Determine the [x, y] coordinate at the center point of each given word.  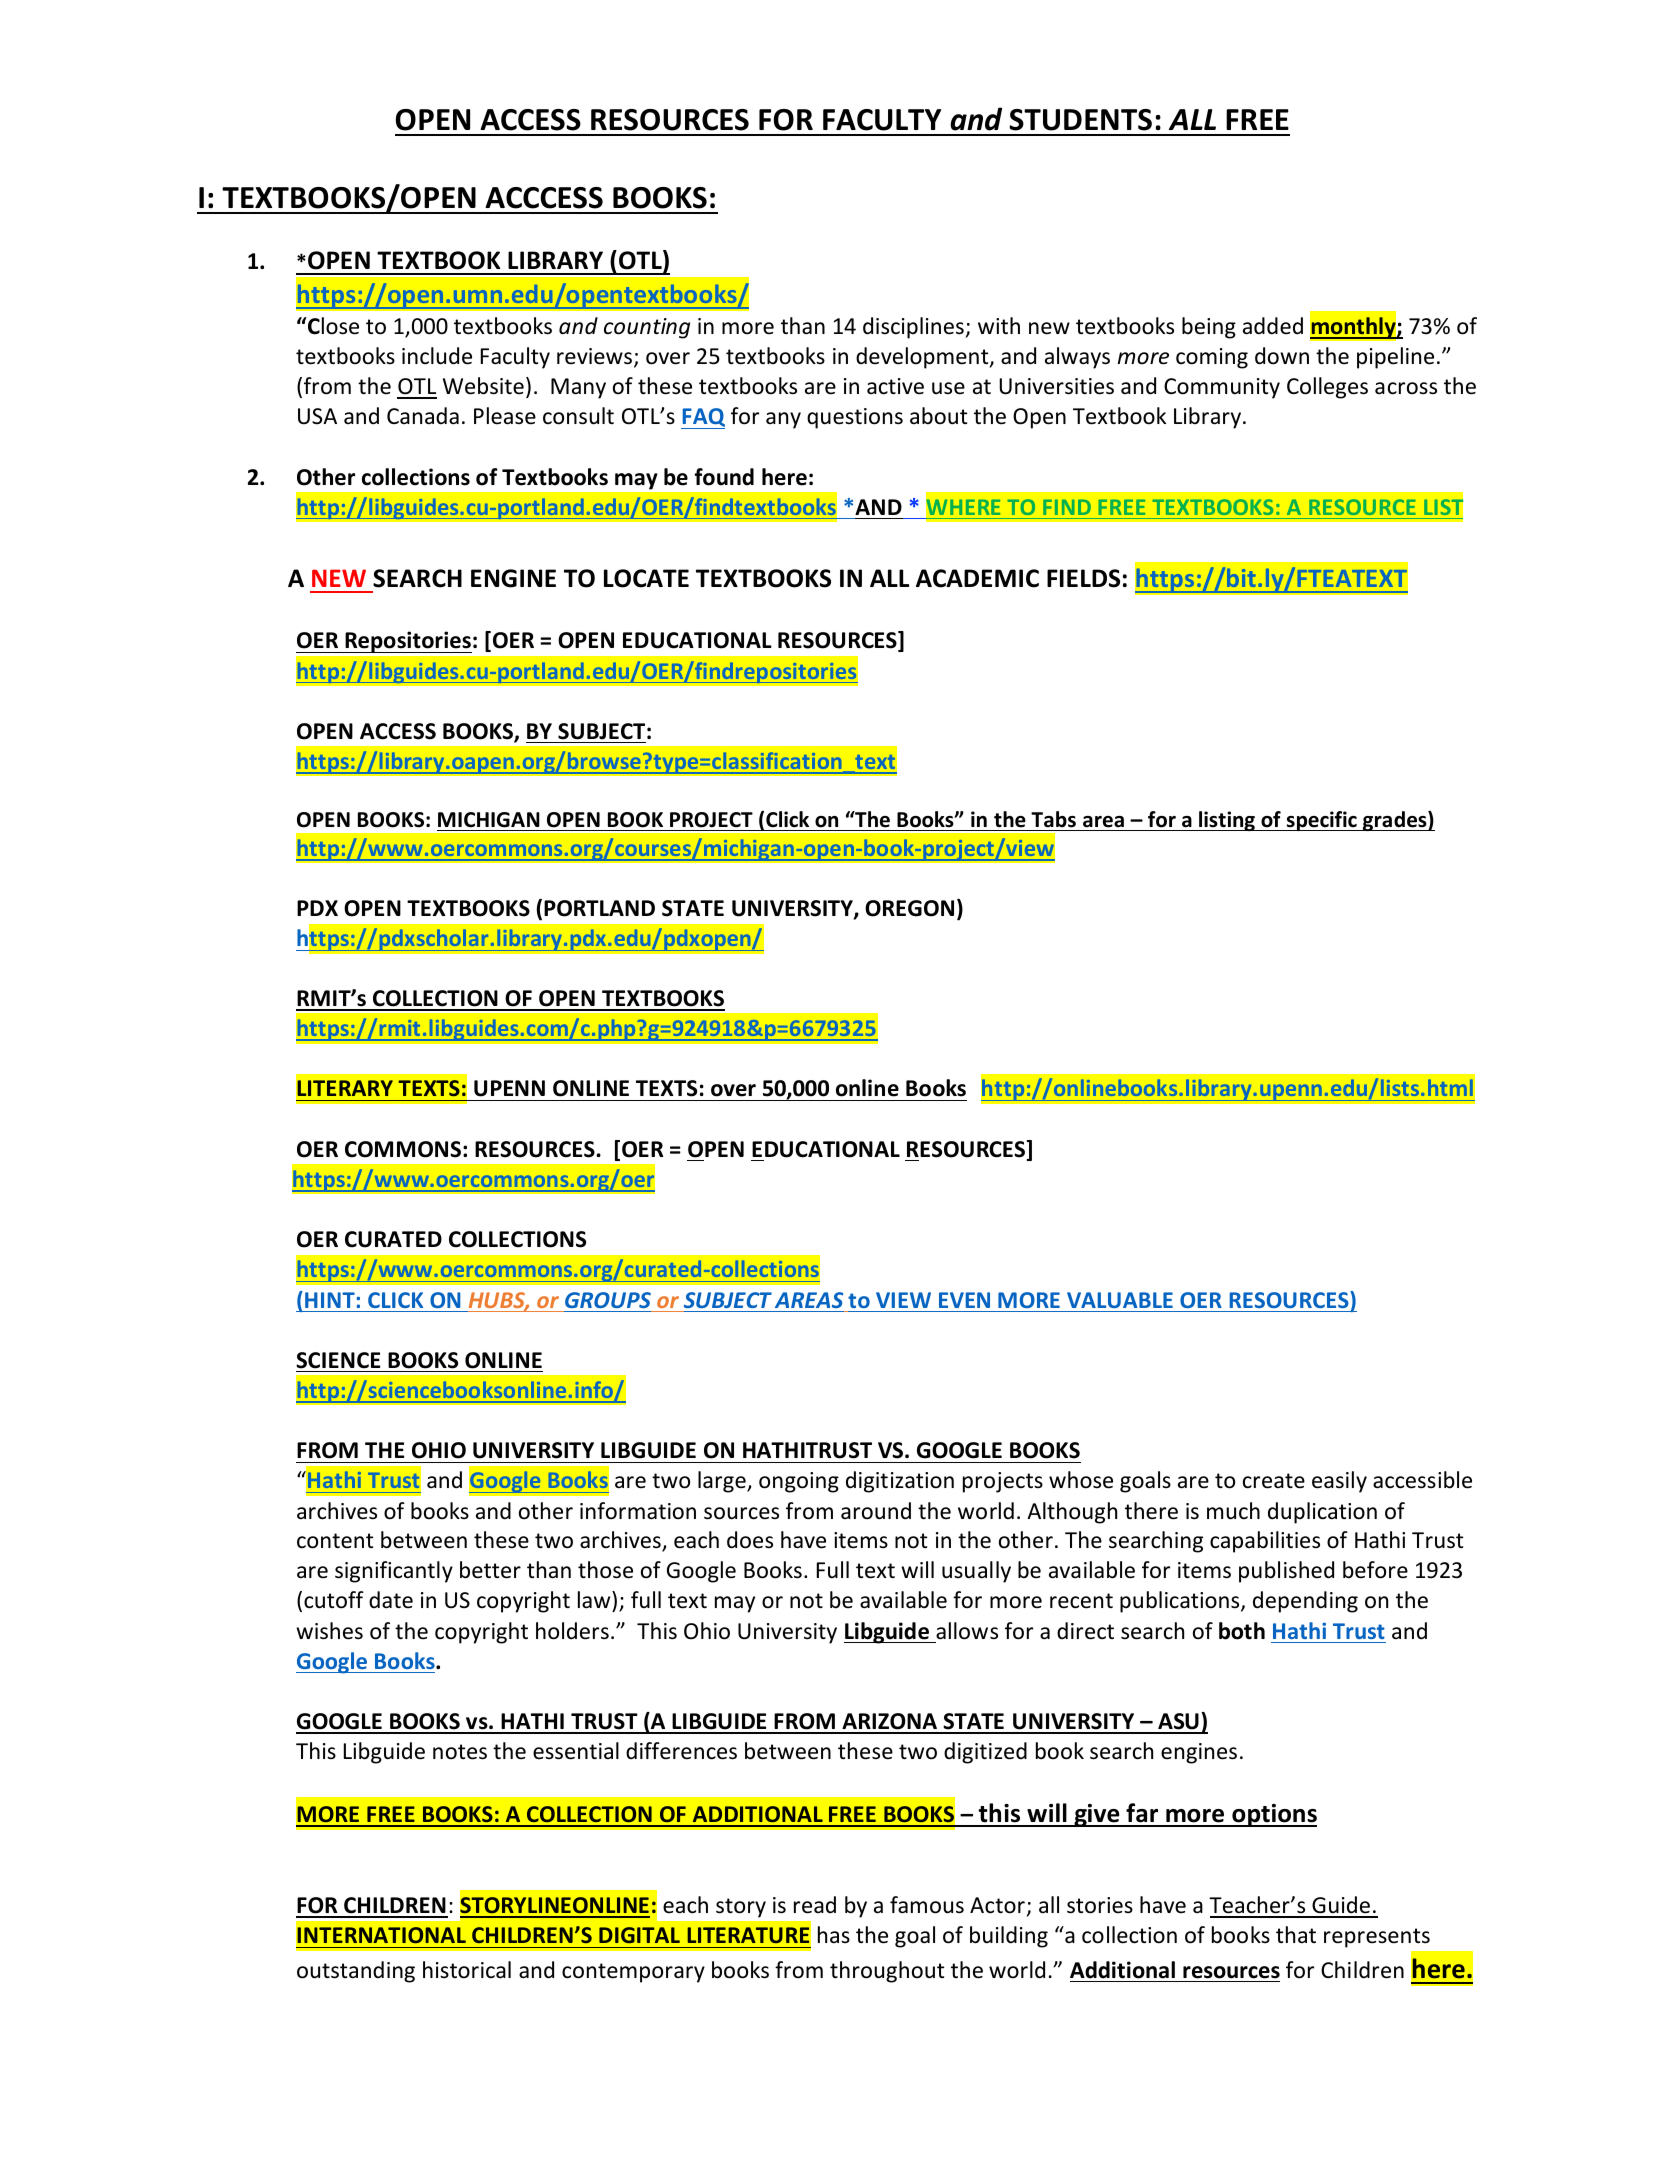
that [1296, 1934]
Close [332, 326]
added [1273, 326]
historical [467, 1970]
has [834, 1934]
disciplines [913, 328]
